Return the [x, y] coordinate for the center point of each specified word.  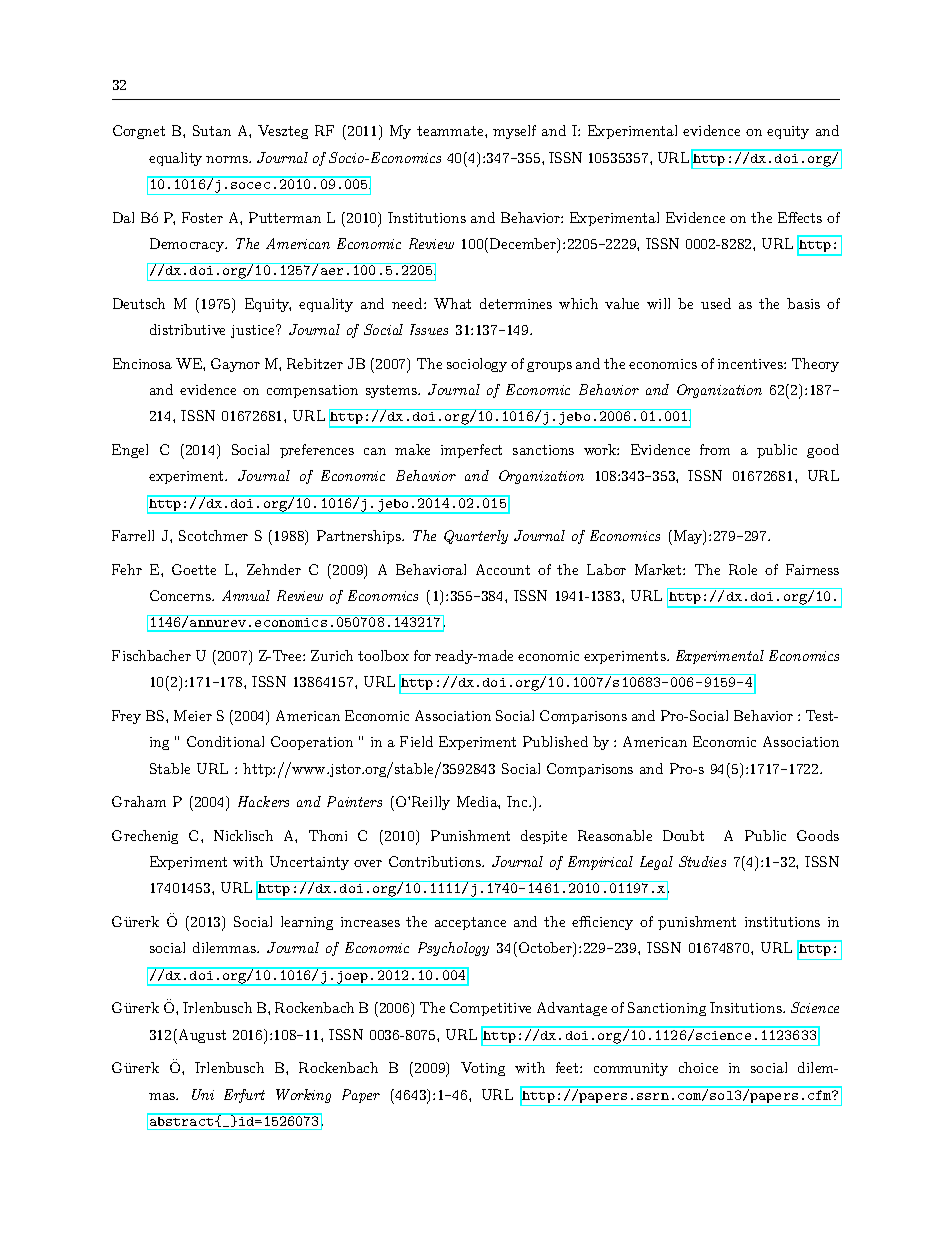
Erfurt [244, 1096]
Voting [483, 1069]
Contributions [436, 861]
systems [392, 391]
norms [228, 159]
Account [503, 569]
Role [743, 569]
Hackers [263, 801]
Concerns [181, 595]
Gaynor [235, 365]
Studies [702, 861]
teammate [451, 131]
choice [698, 1067]
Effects [800, 217]
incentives [751, 364]
